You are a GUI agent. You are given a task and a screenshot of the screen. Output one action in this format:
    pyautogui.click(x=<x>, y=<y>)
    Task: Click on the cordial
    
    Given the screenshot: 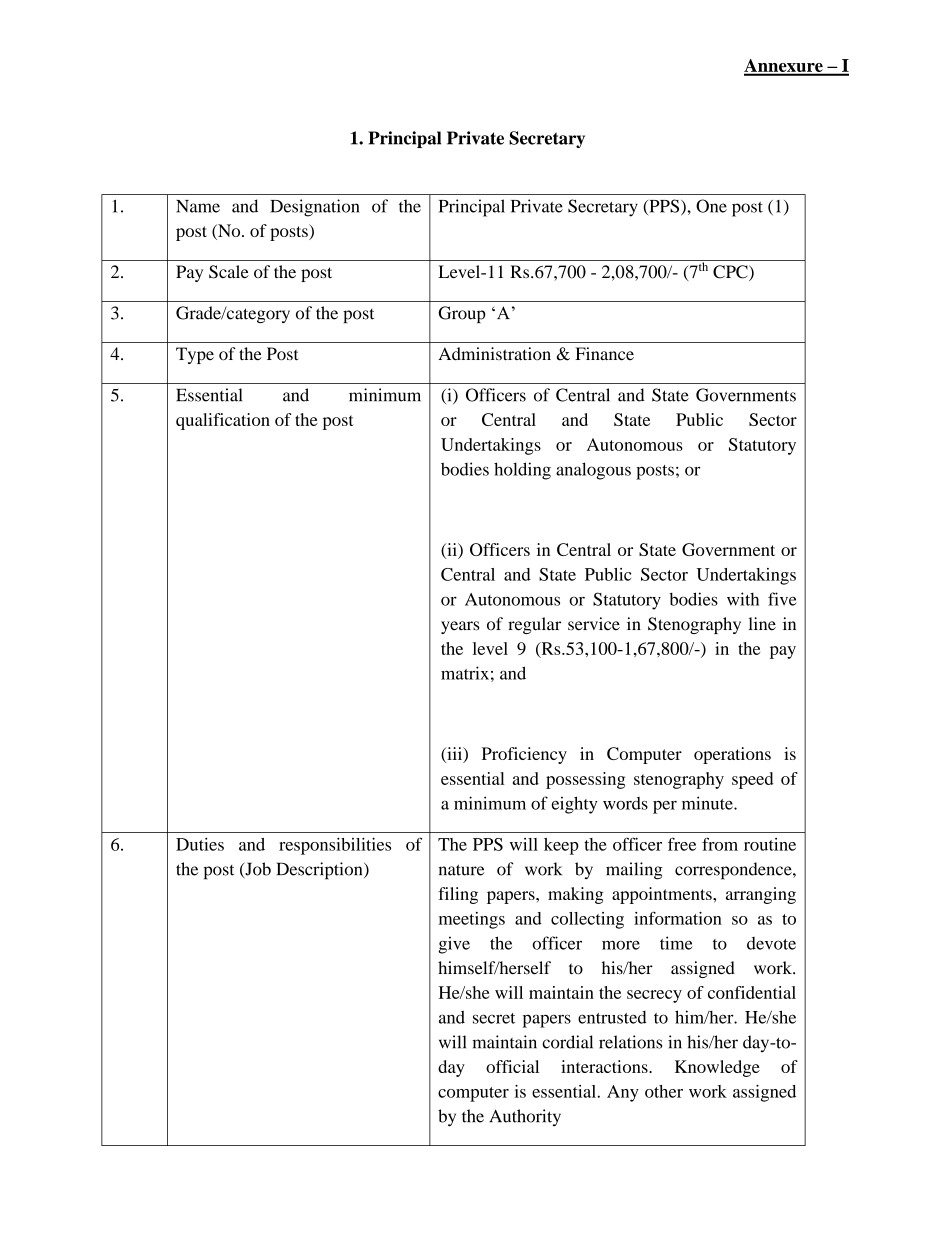 What is the action you would take?
    pyautogui.click(x=567, y=1042)
